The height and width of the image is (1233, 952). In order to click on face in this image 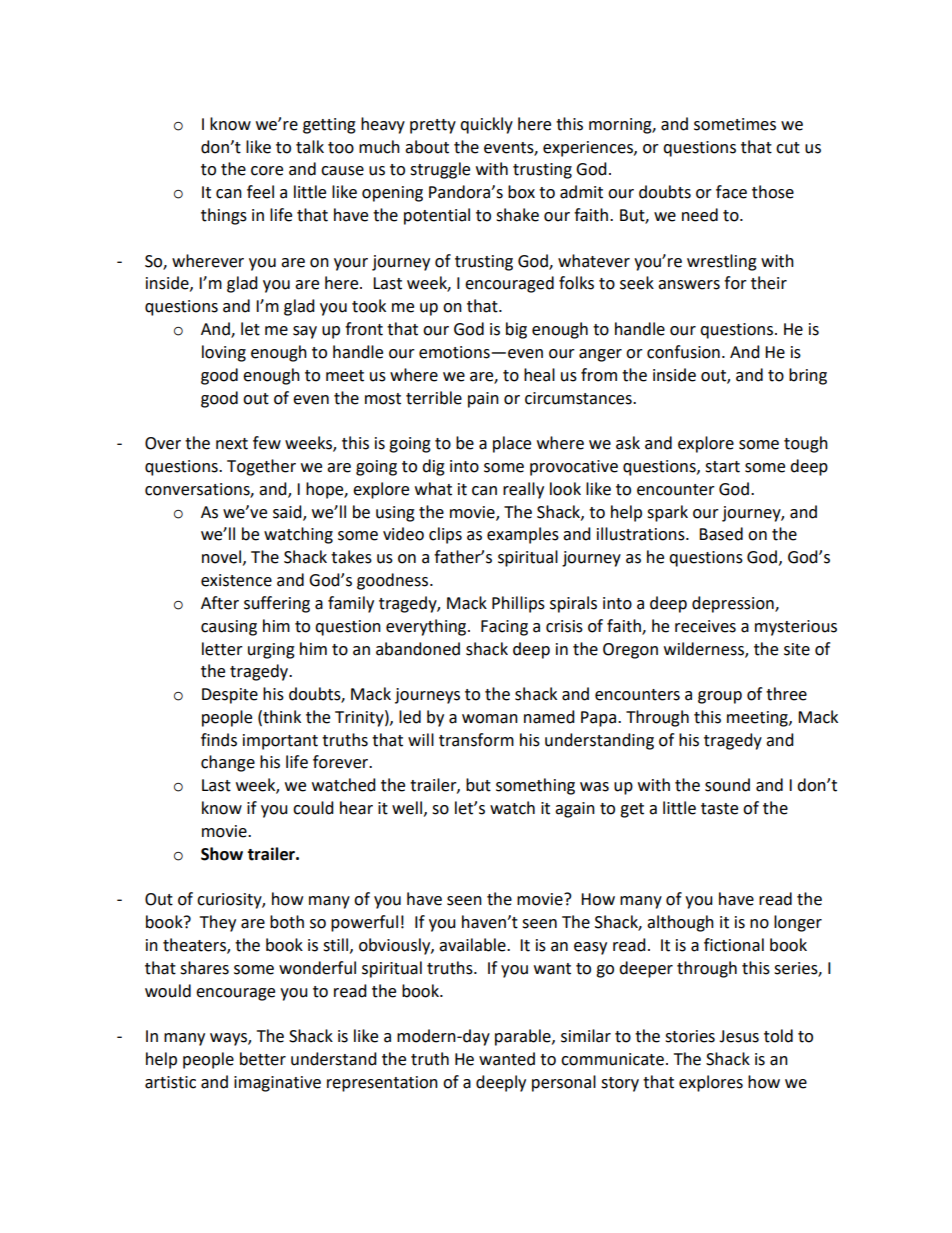, I will do `click(731, 192)`.
